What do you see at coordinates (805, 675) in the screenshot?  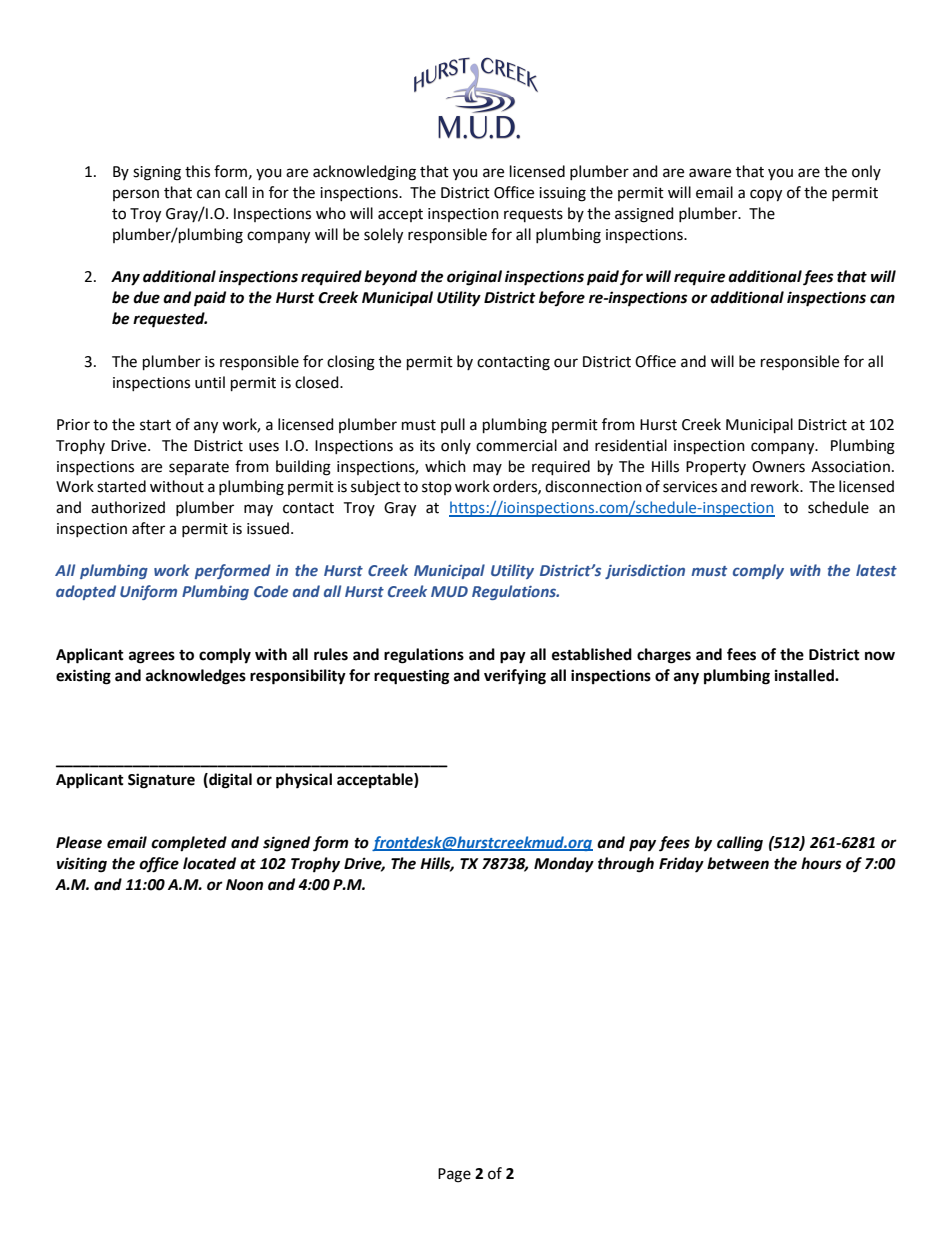 I see `installed` at bounding box center [805, 675].
